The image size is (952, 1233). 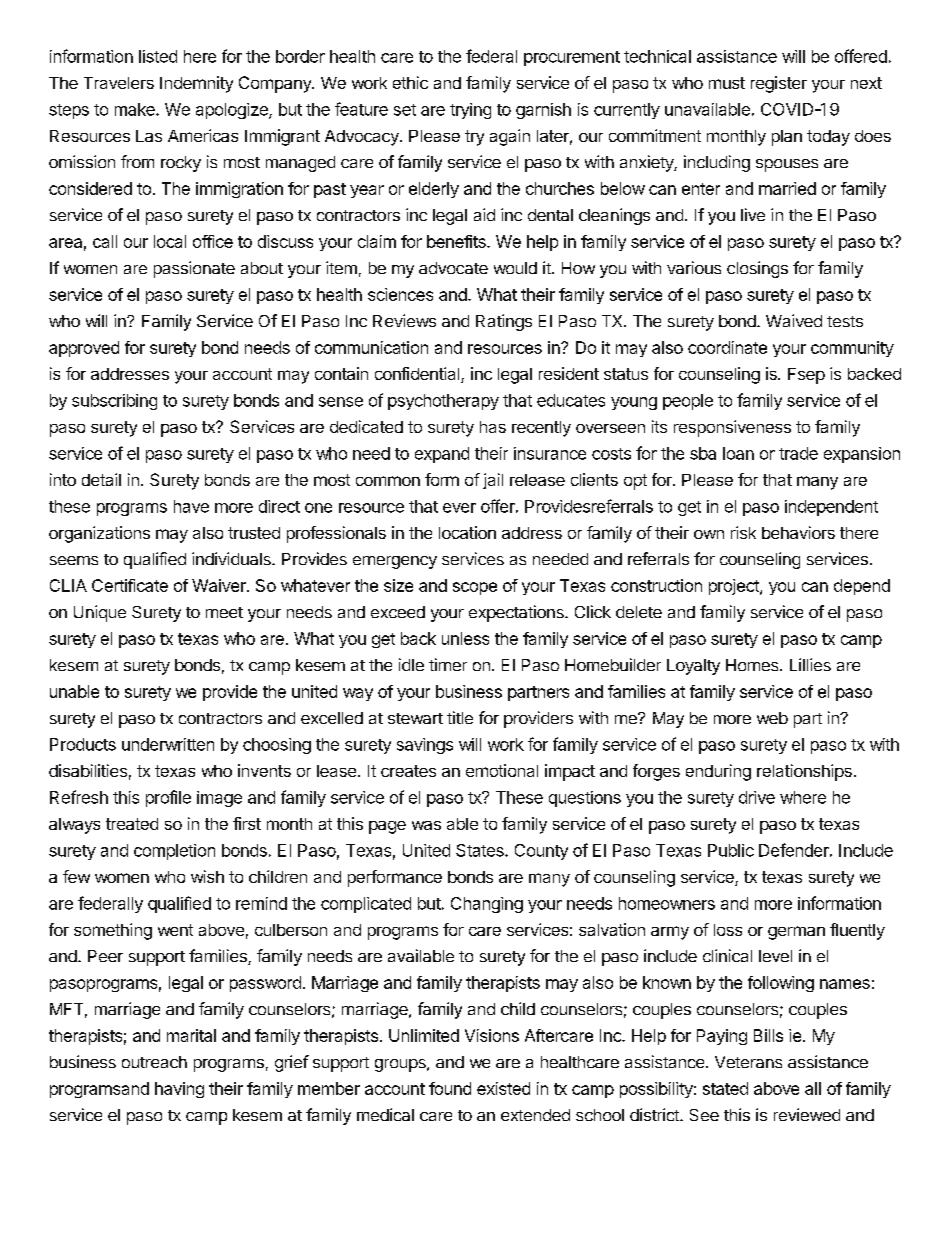 I want to click on responsiveness, so click(x=732, y=428).
